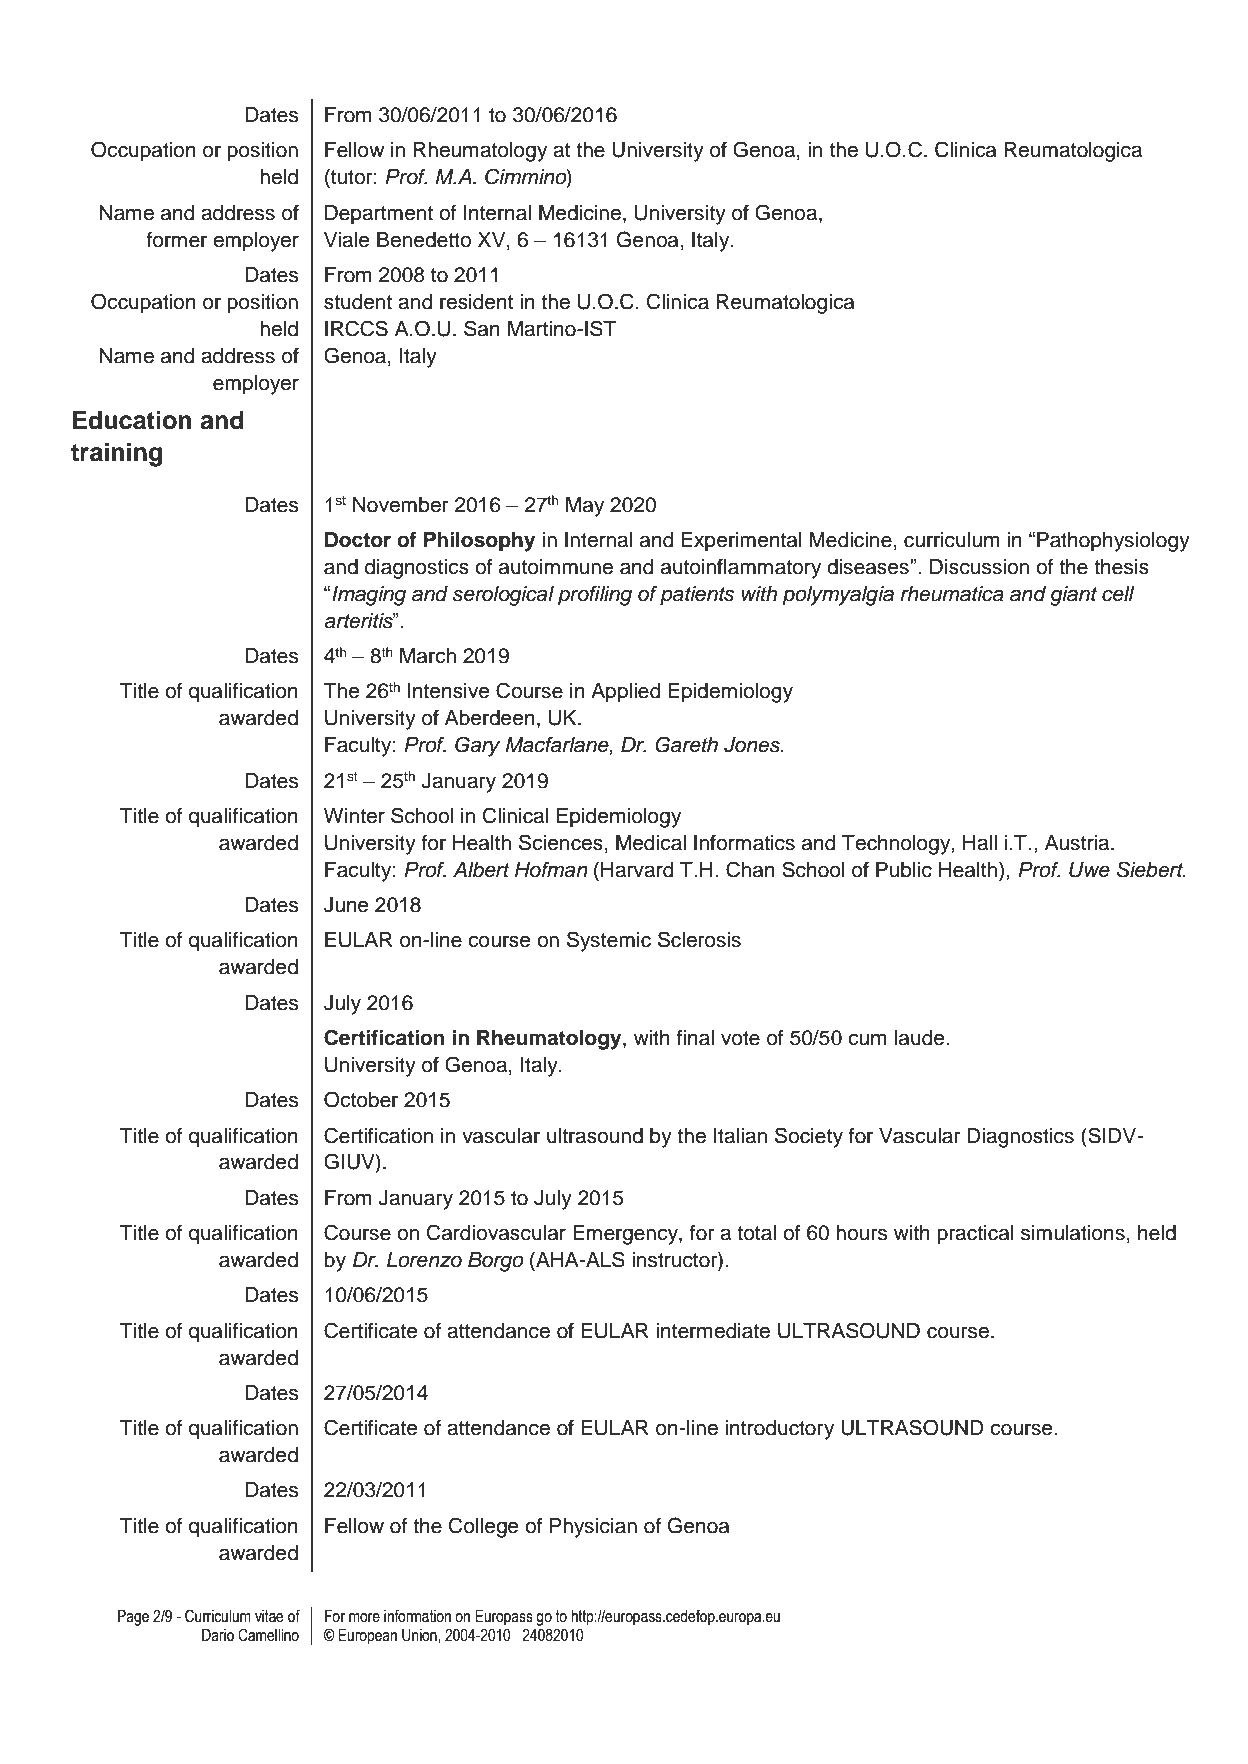 The image size is (1248, 1764). Describe the element at coordinates (713, 1331) in the document. I see `intermediate` at that location.
